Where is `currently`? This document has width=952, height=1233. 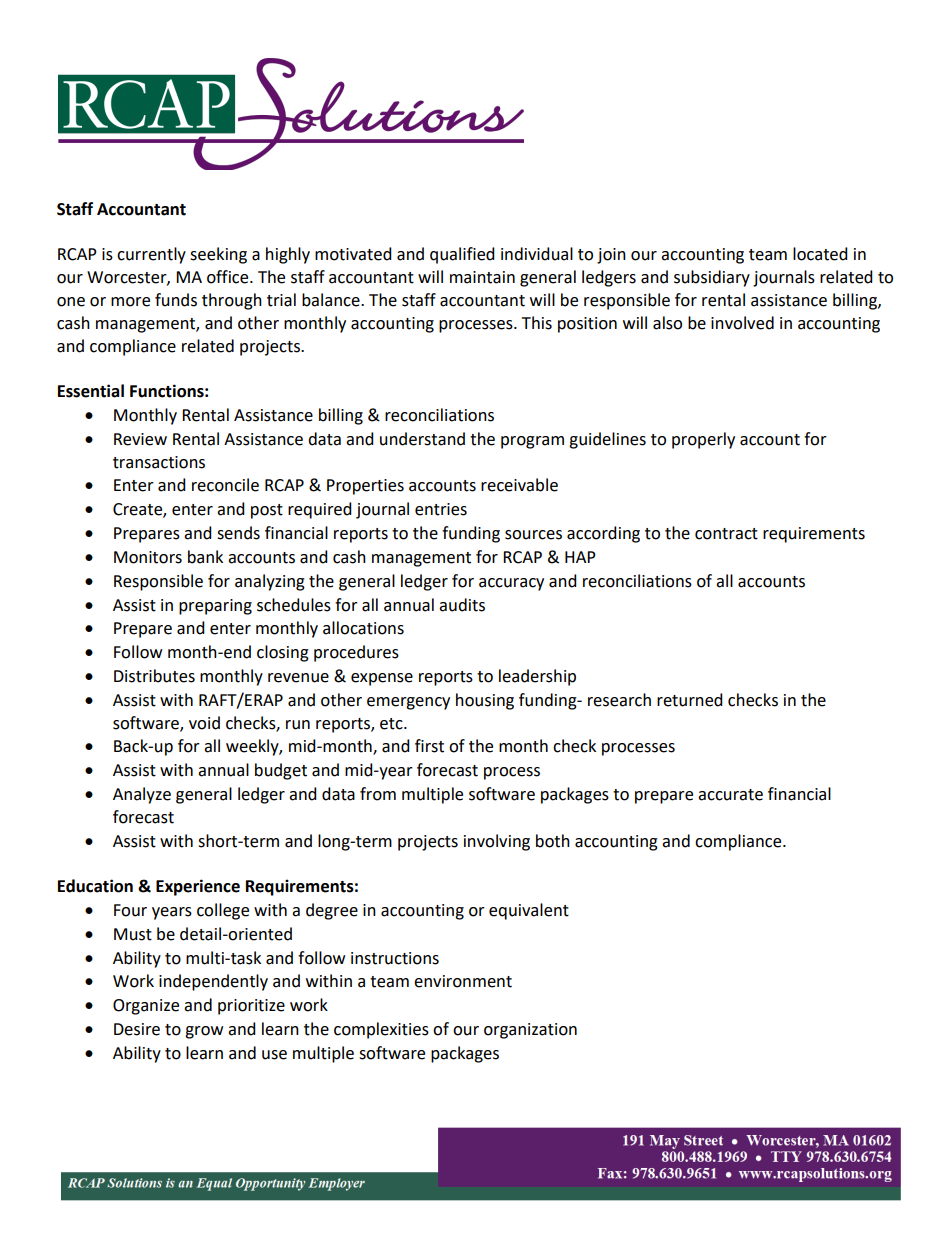
currently is located at coordinates (151, 255).
